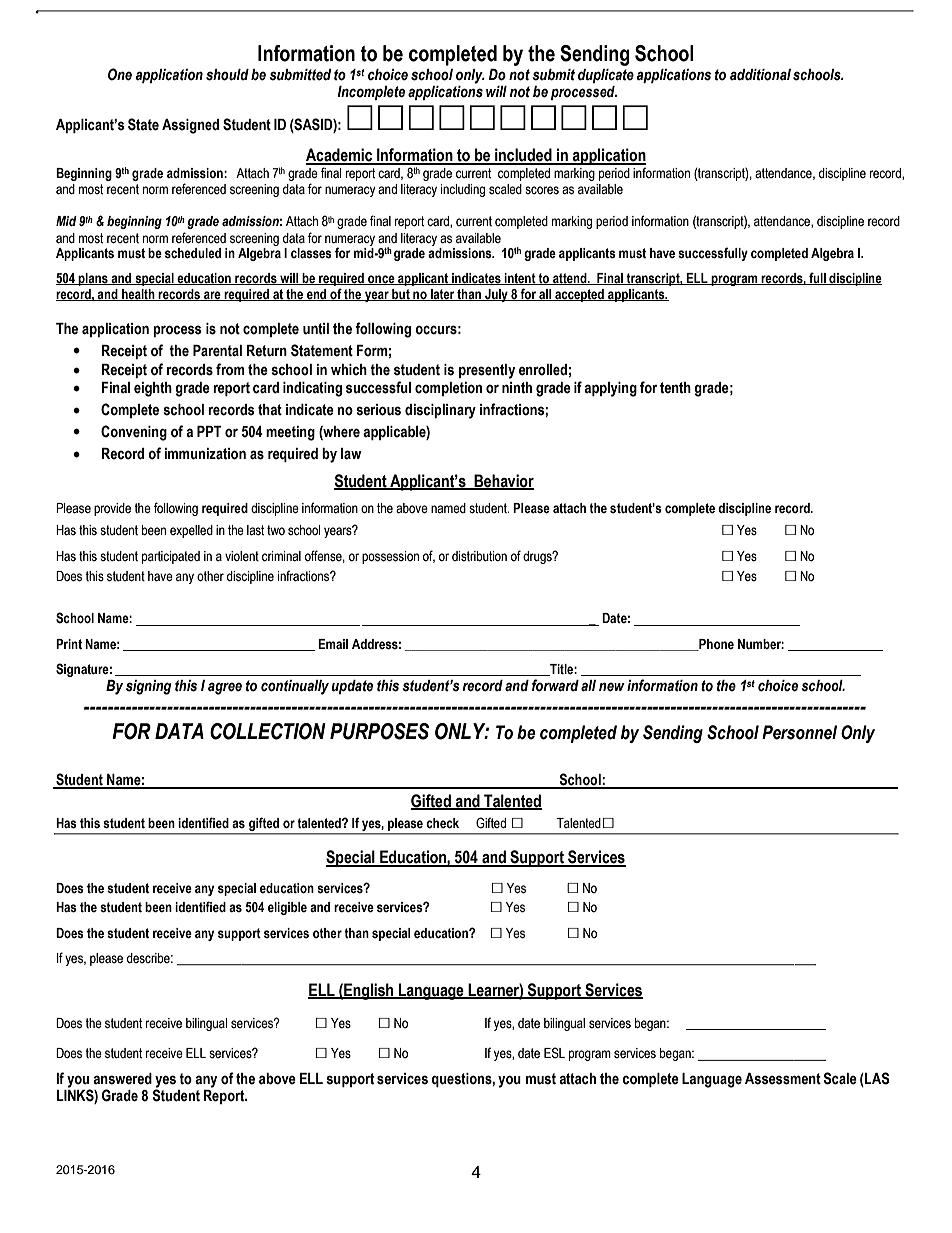  What do you see at coordinates (675, 388) in the image?
I see `tenth` at bounding box center [675, 388].
